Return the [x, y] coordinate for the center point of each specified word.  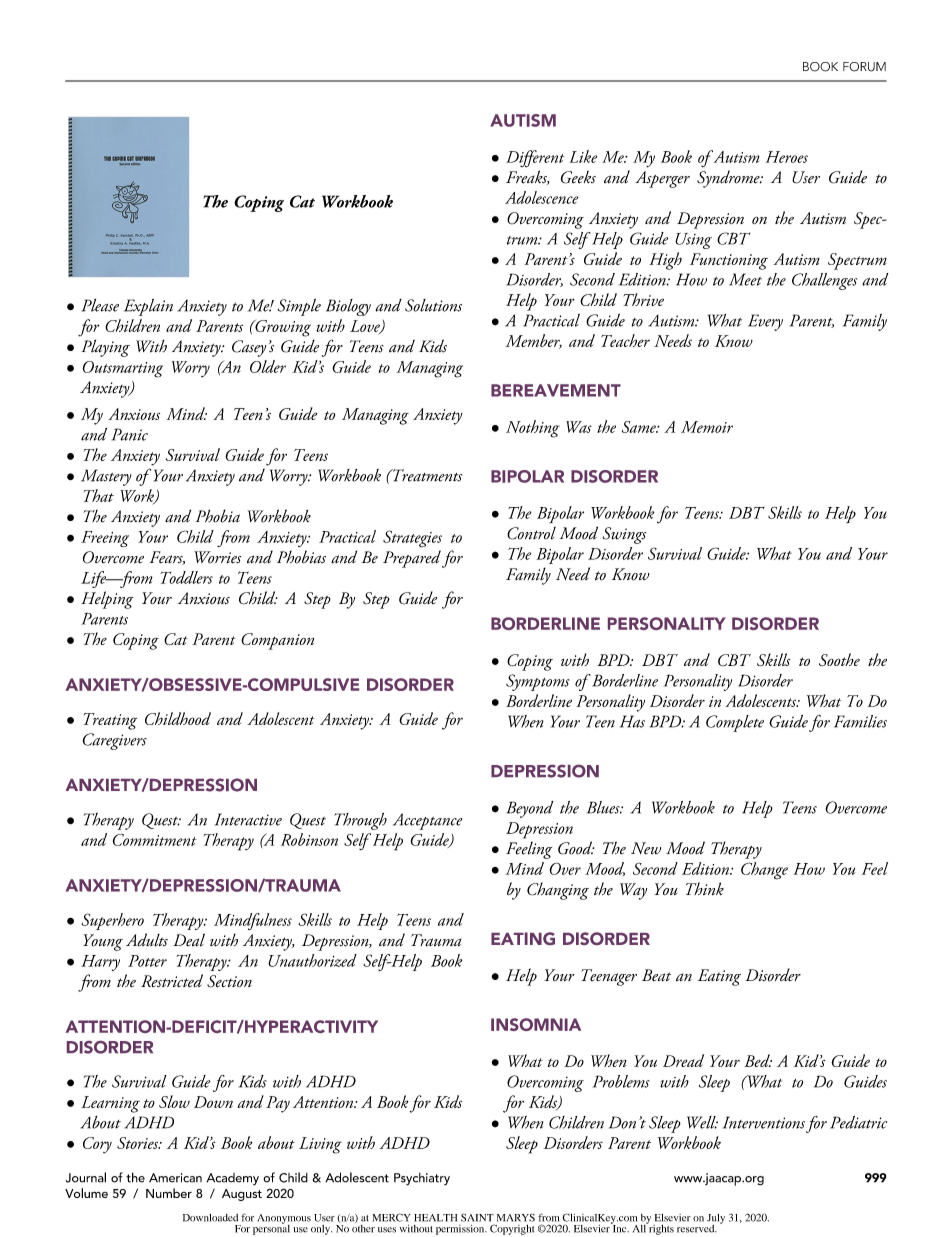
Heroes [787, 157]
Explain [148, 307]
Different [535, 158]
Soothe [839, 659]
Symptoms [538, 682]
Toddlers [186, 577]
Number [169, 1193]
